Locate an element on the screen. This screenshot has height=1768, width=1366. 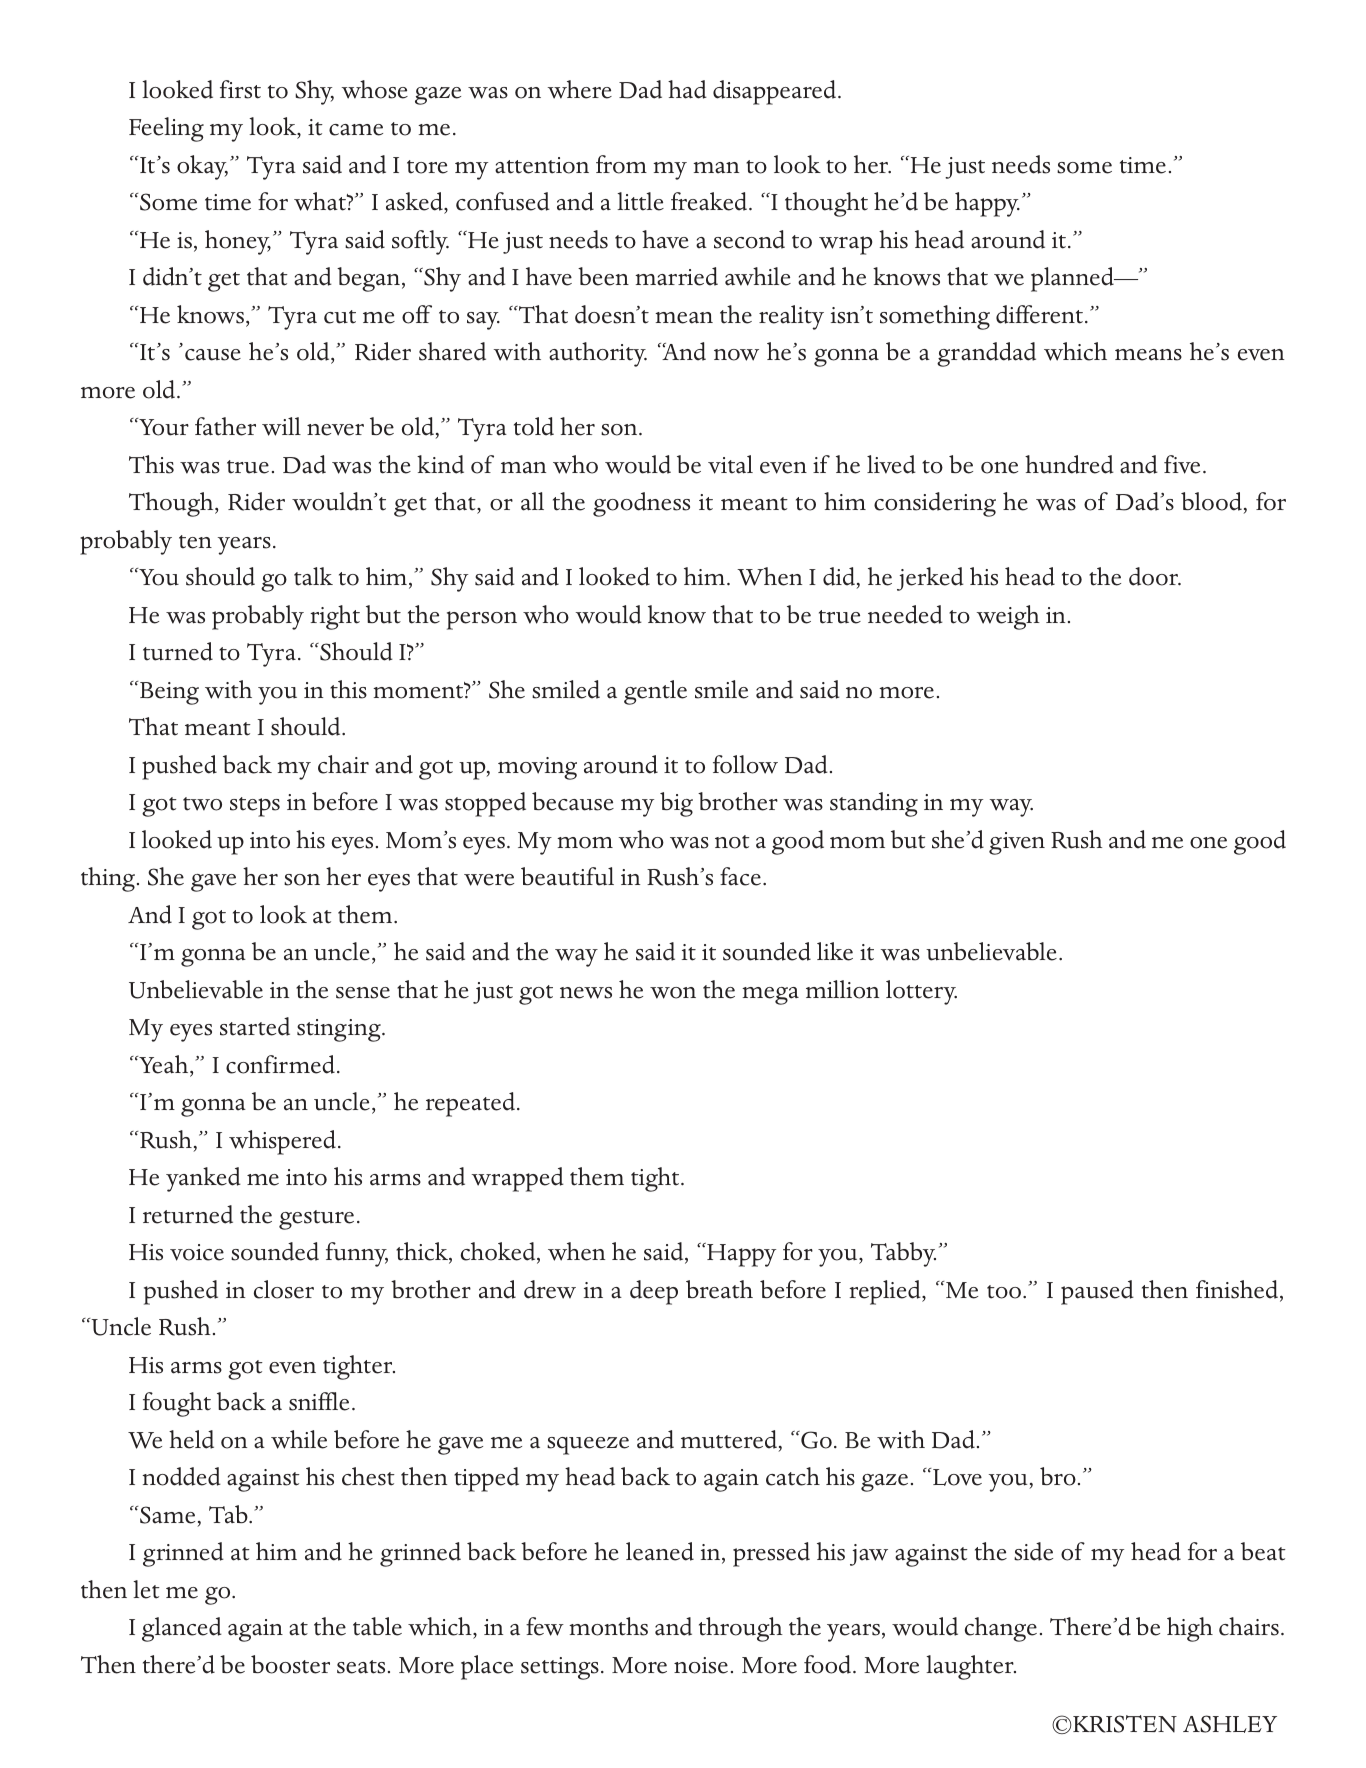
planned is located at coordinates (1074, 279).
